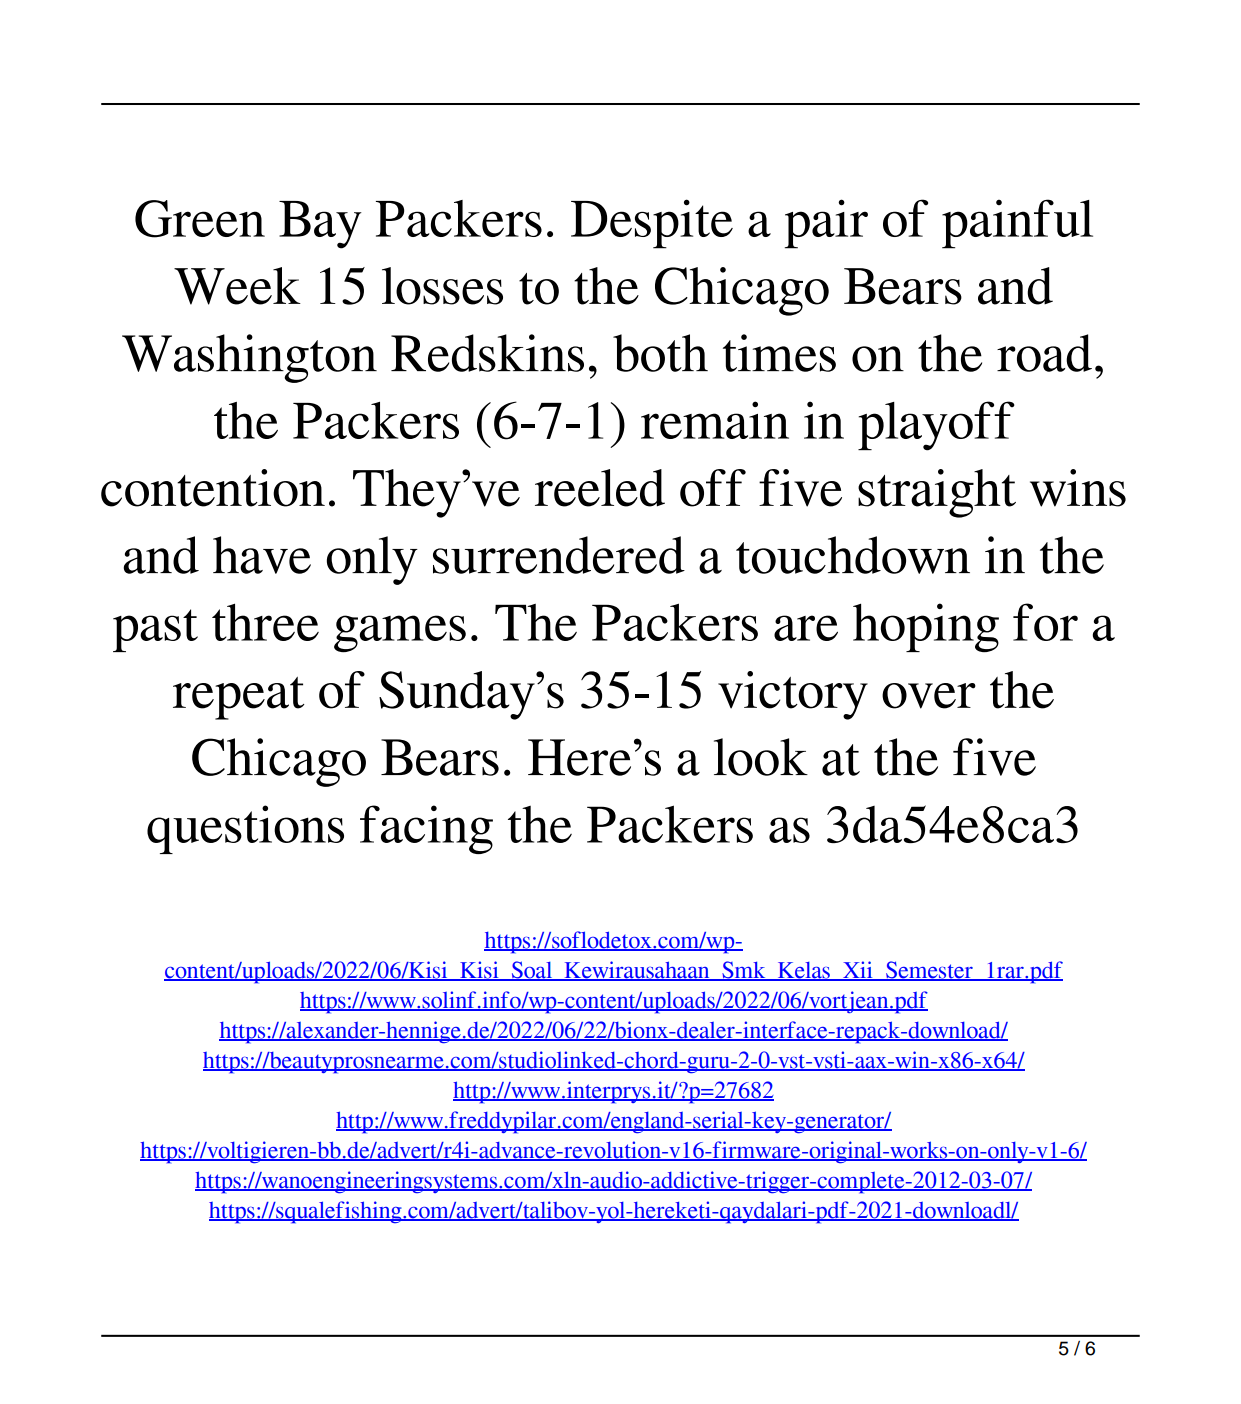 Image resolution: width=1241 pixels, height=1404 pixels. Describe the element at coordinates (660, 353) in the document. I see `both` at that location.
